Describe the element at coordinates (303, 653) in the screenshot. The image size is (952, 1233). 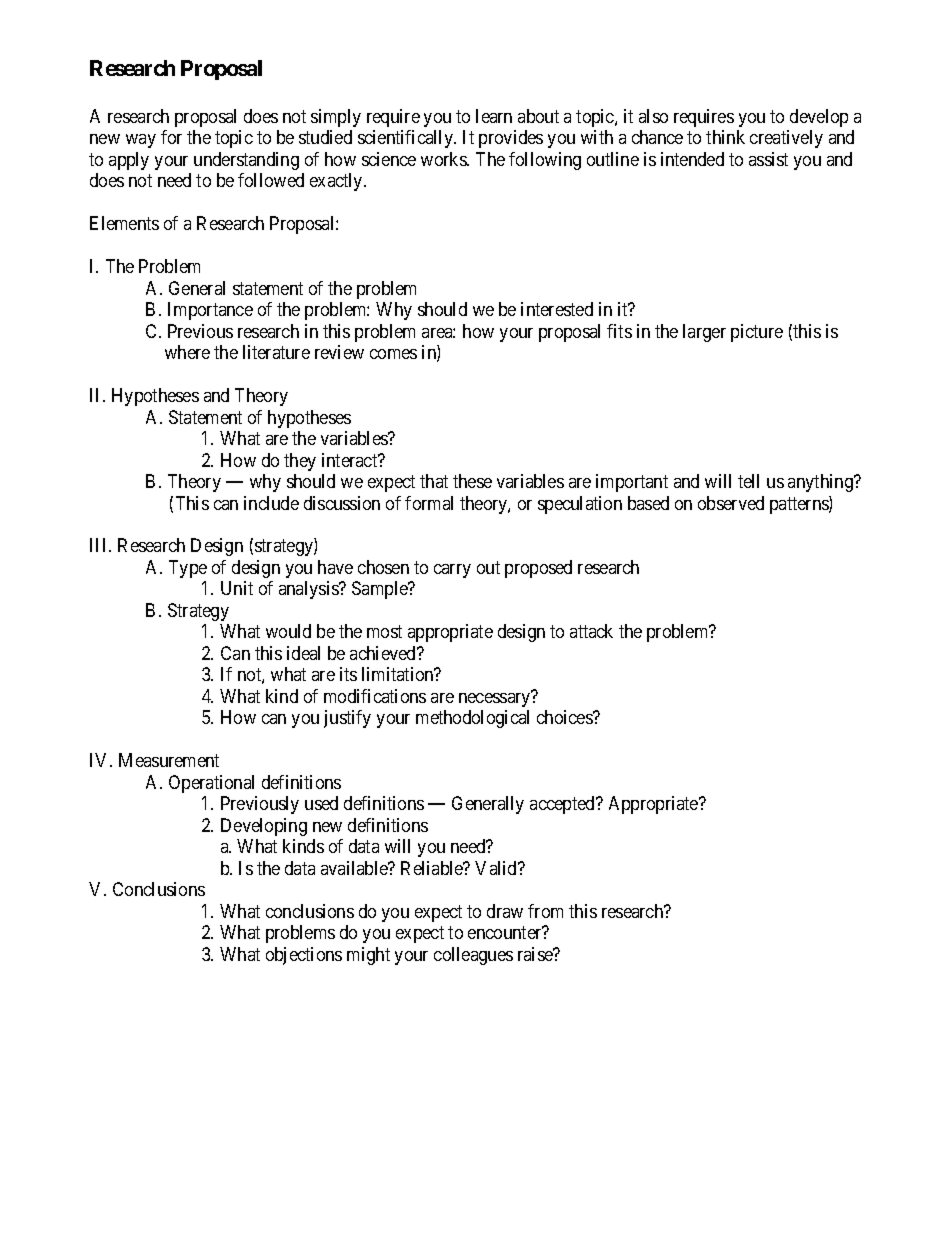
I see `ideal` at that location.
